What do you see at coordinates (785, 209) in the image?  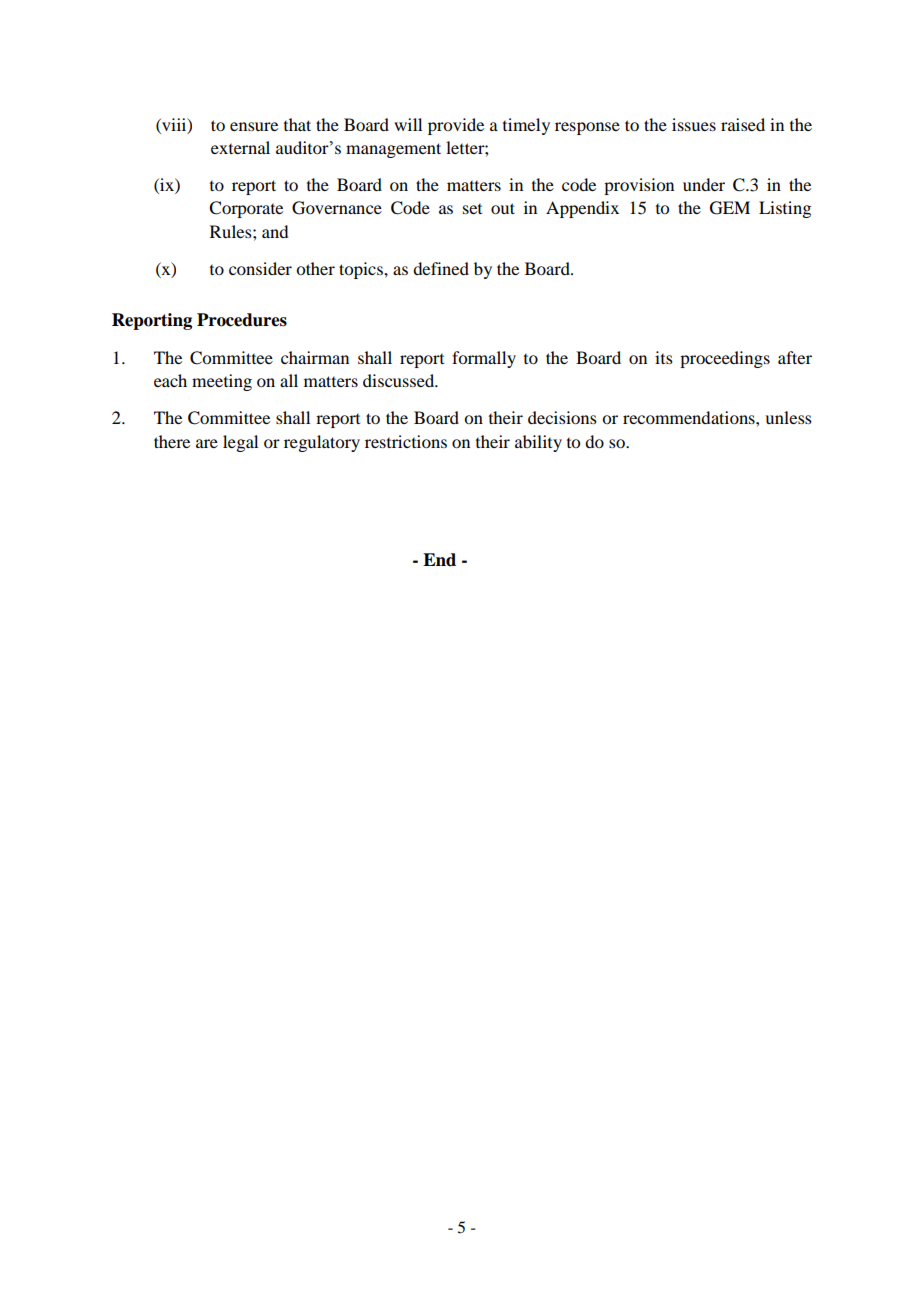 I see `Listing` at bounding box center [785, 209].
